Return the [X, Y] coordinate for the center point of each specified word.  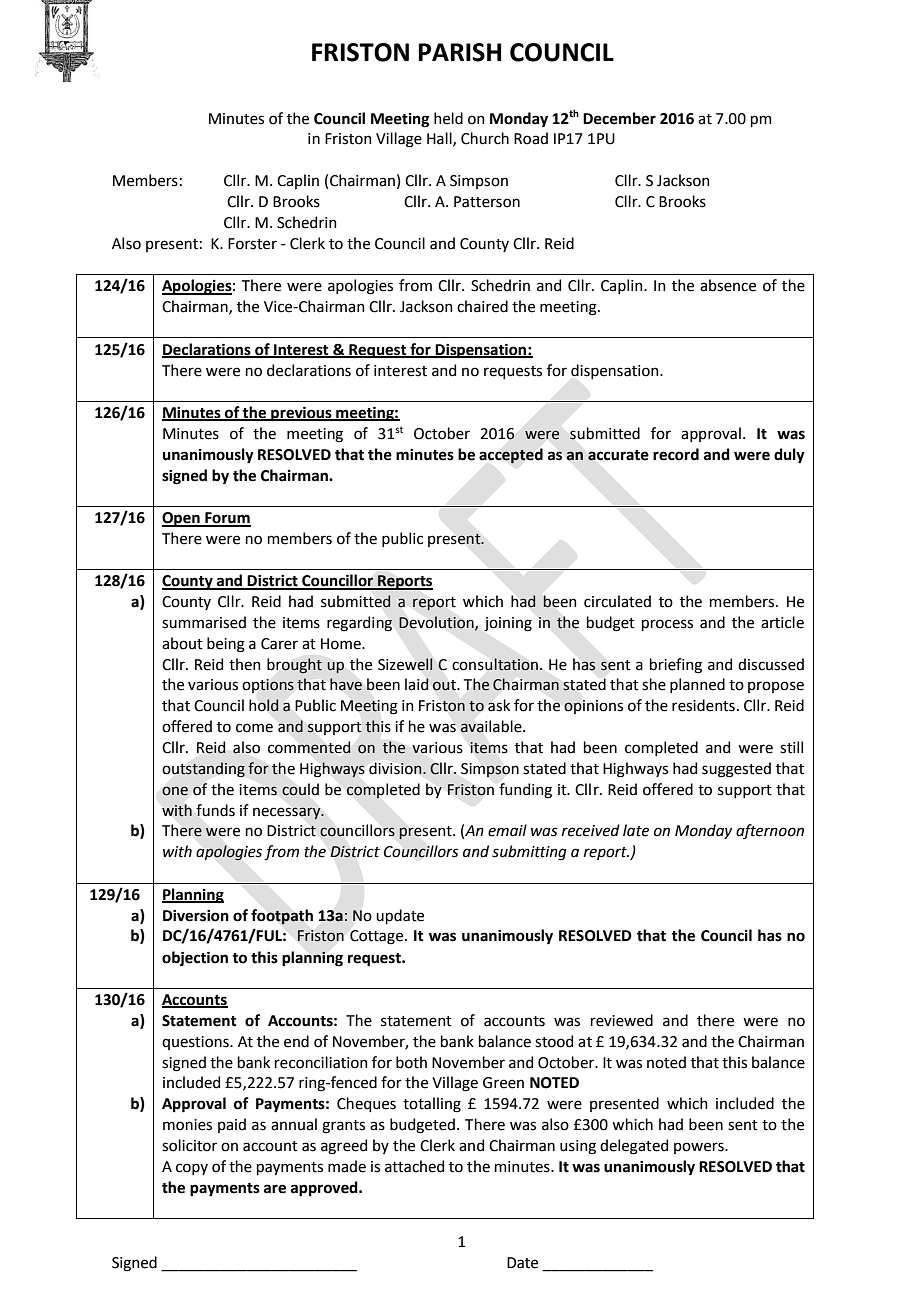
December [619, 118]
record [676, 454]
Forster [252, 244]
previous [301, 414]
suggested [736, 770]
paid [232, 1125]
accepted [511, 456]
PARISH [459, 52]
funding [525, 791]
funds [215, 810]
